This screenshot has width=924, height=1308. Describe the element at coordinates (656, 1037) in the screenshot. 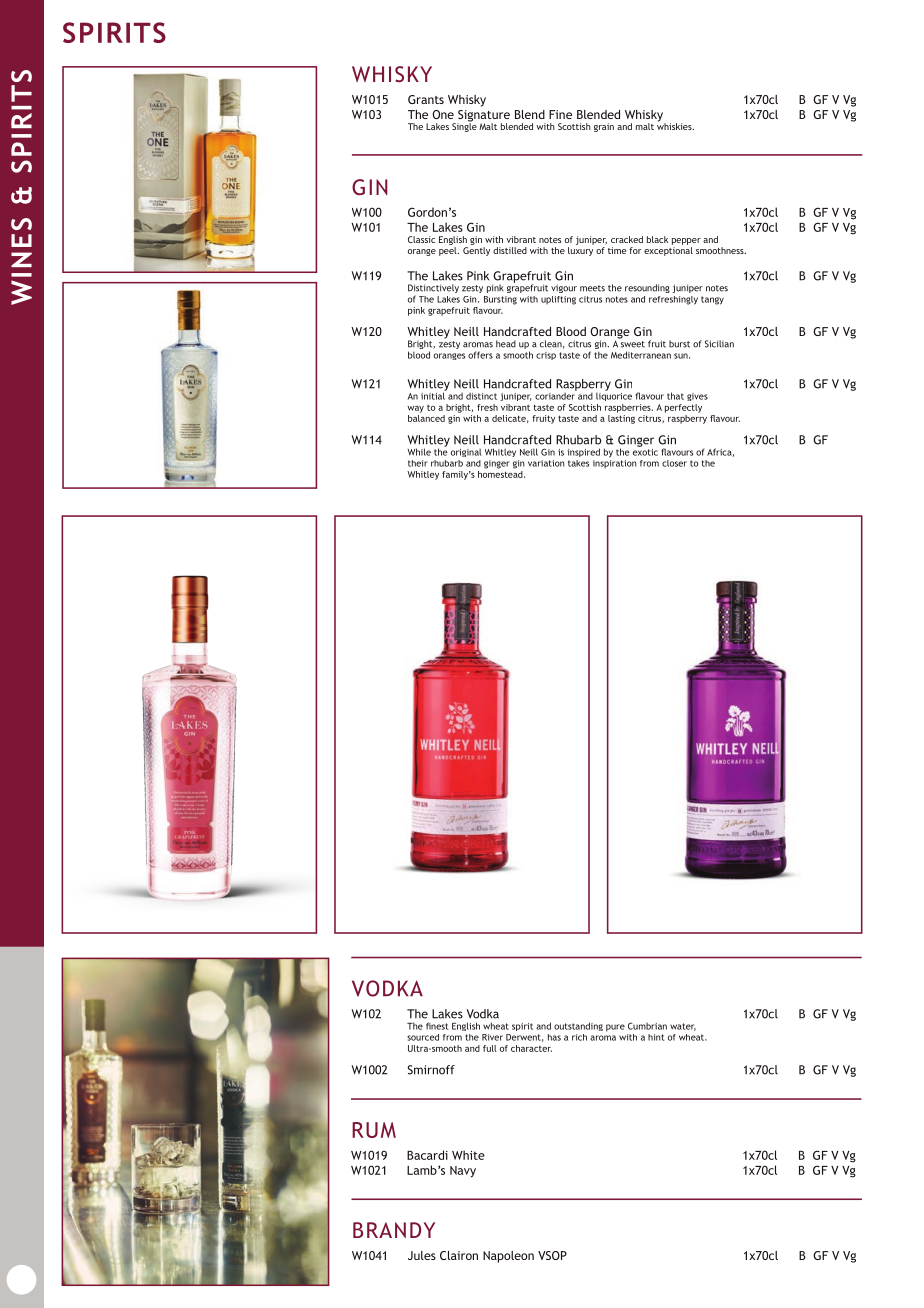

I see `hint` at that location.
